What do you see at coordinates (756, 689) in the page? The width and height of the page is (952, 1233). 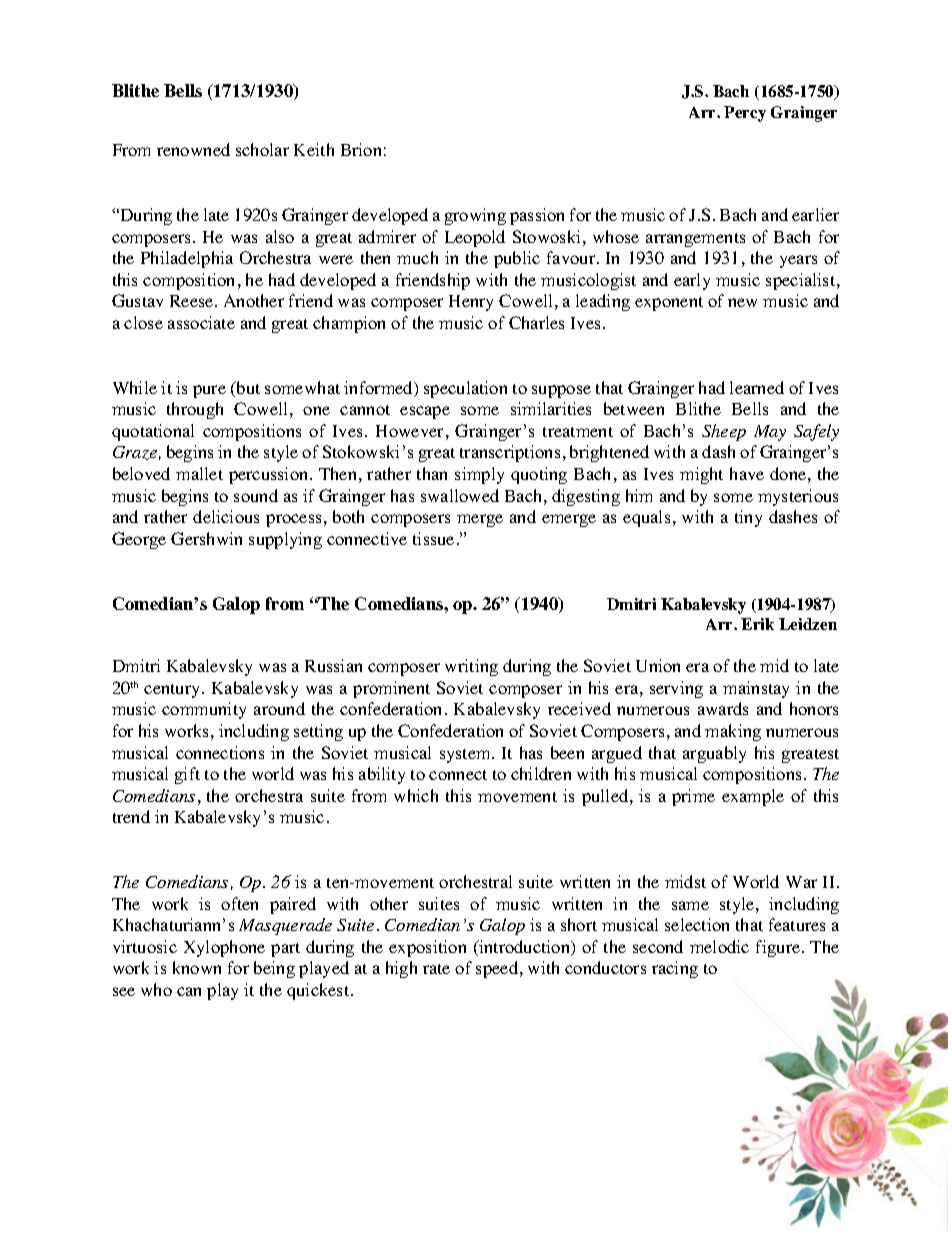 I see `mainstay` at bounding box center [756, 689].
